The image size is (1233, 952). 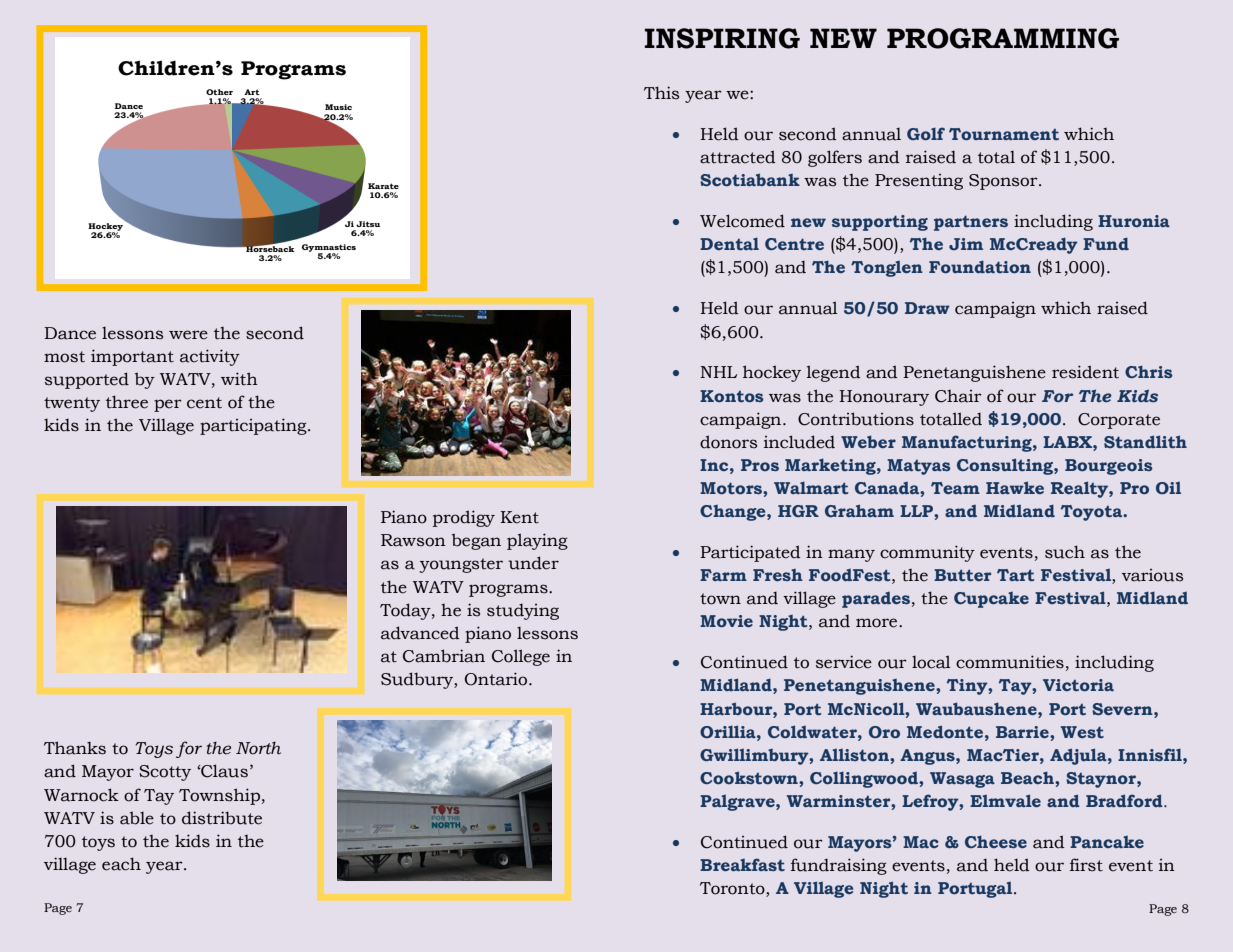 What do you see at coordinates (222, 818) in the document?
I see `distribute` at bounding box center [222, 818].
